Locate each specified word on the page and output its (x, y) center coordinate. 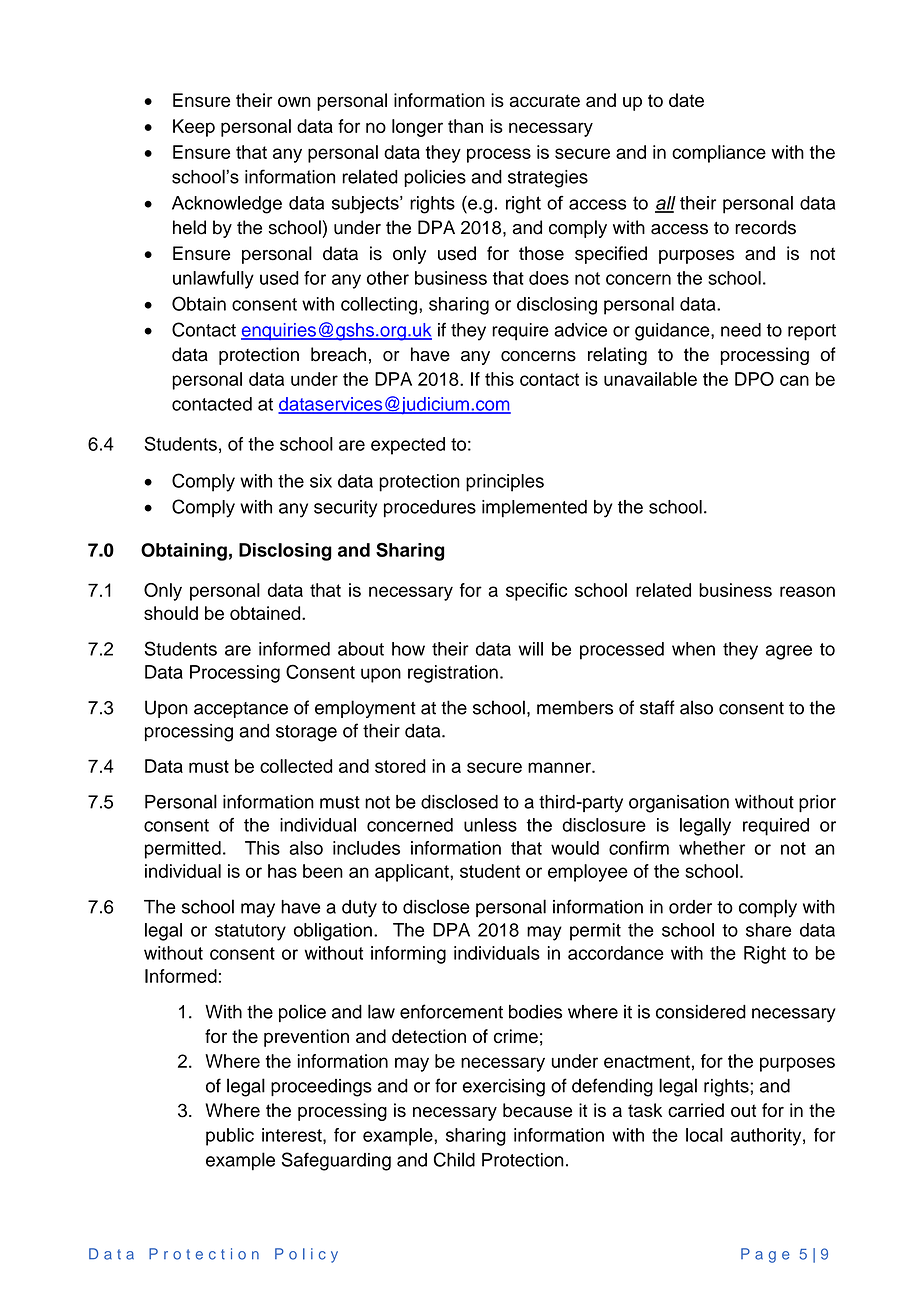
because (537, 1110)
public (230, 1137)
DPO (754, 379)
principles (505, 483)
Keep (194, 128)
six (321, 481)
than (465, 126)
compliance (719, 154)
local (704, 1135)
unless (490, 825)
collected (296, 766)
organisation (679, 804)
